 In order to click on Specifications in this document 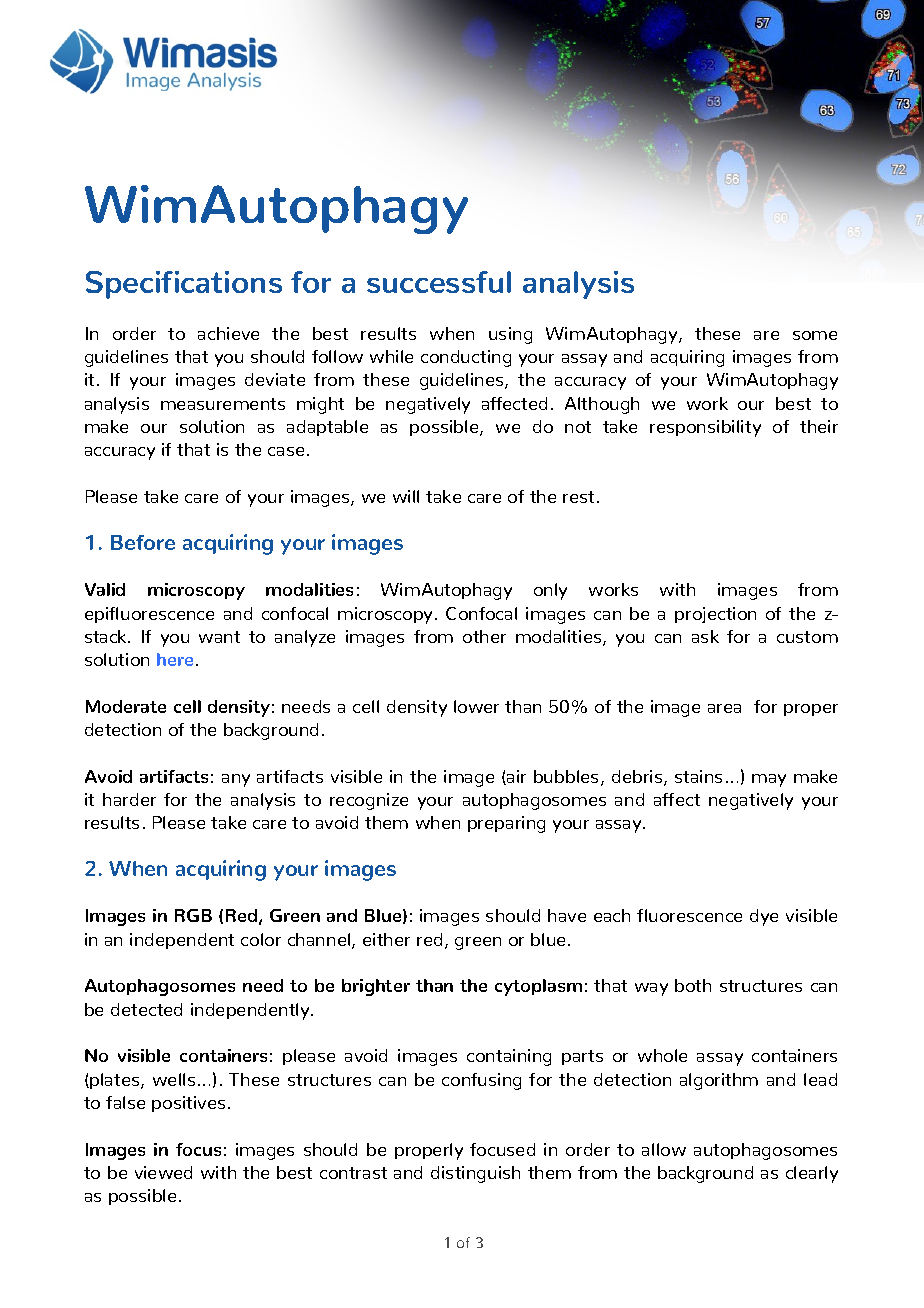, I will do `click(184, 285)`.
